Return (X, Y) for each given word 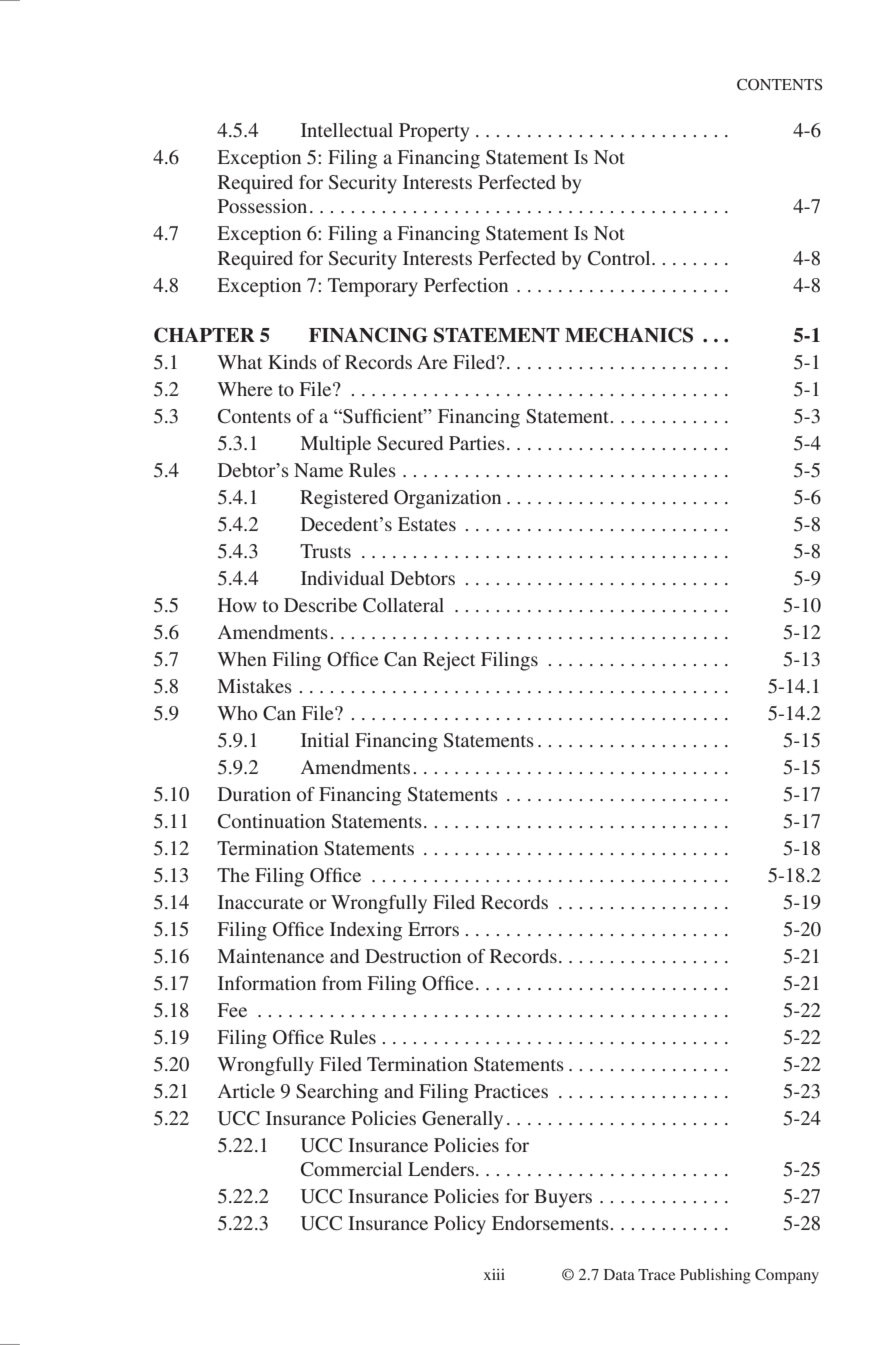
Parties (477, 443)
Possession (262, 206)
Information (267, 983)
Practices (511, 1091)
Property (434, 132)
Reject (449, 661)
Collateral (403, 605)
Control (620, 258)
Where (245, 389)
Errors (433, 929)
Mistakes (255, 686)
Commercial (351, 1169)
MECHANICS (629, 335)
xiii (494, 1274)
